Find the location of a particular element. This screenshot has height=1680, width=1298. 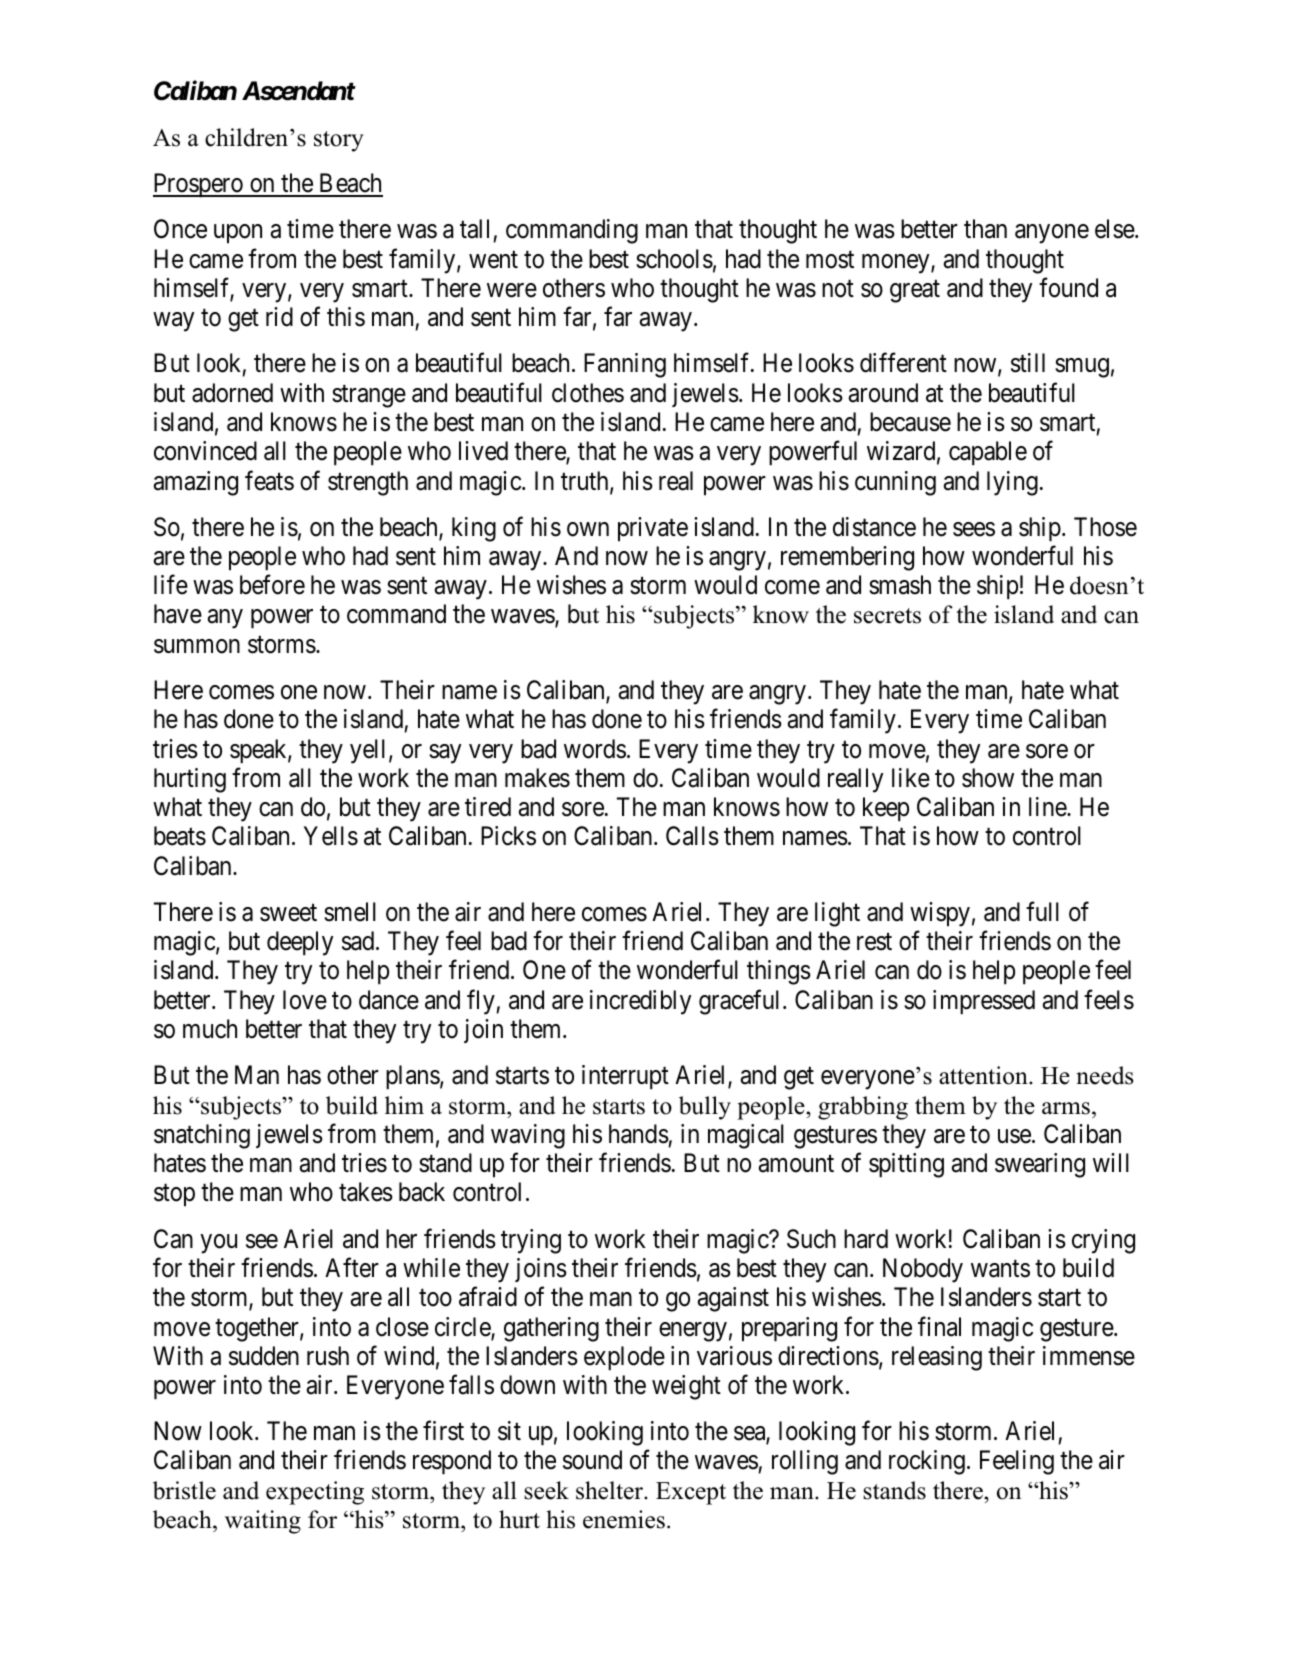

love is located at coordinates (305, 1000).
